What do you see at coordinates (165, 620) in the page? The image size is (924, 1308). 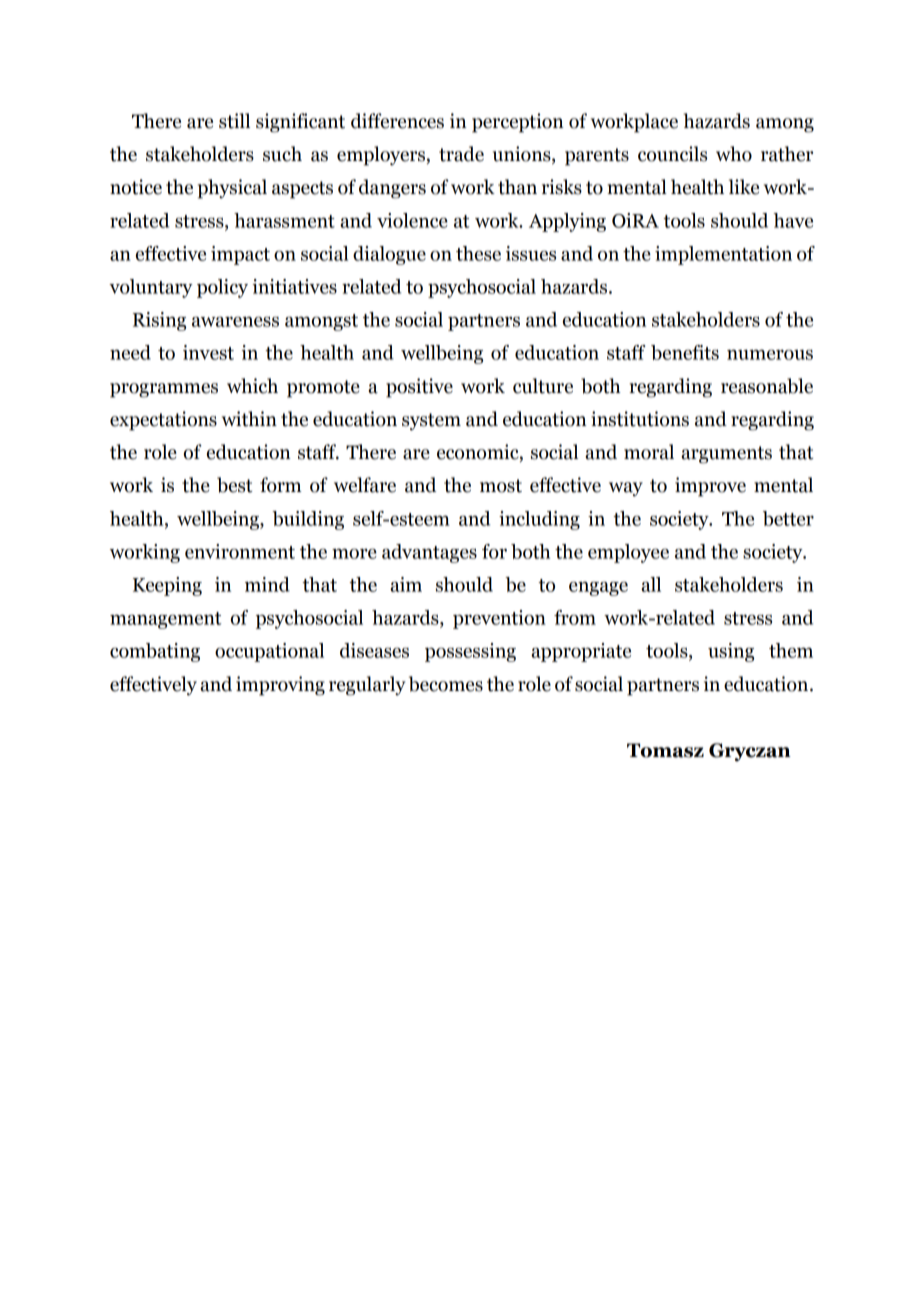 I see `management` at bounding box center [165, 620].
